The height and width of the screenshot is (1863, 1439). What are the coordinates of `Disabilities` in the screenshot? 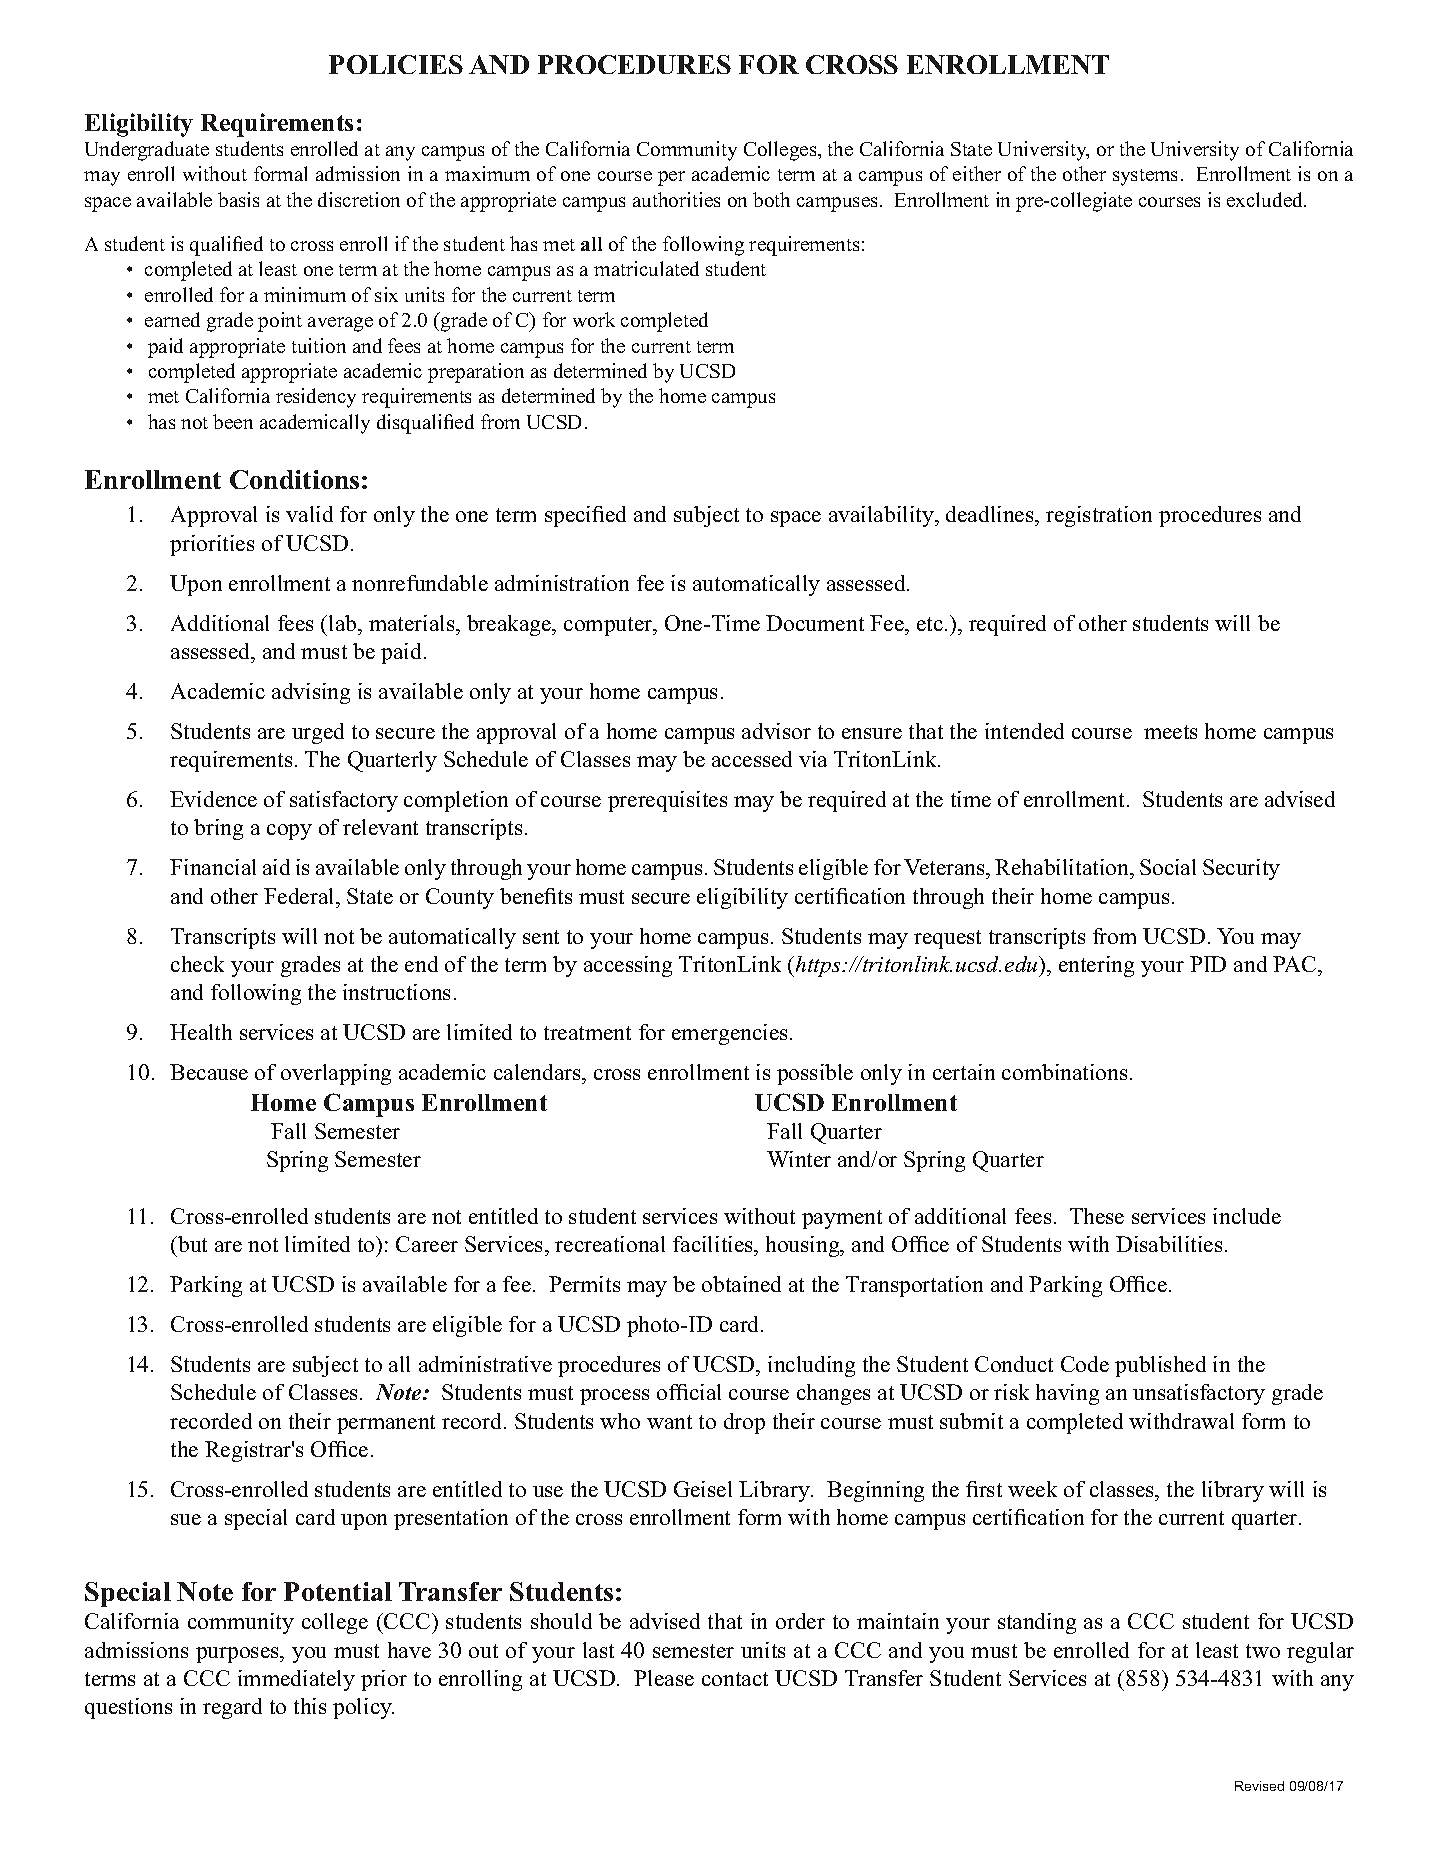 It's located at (1169, 1244).
